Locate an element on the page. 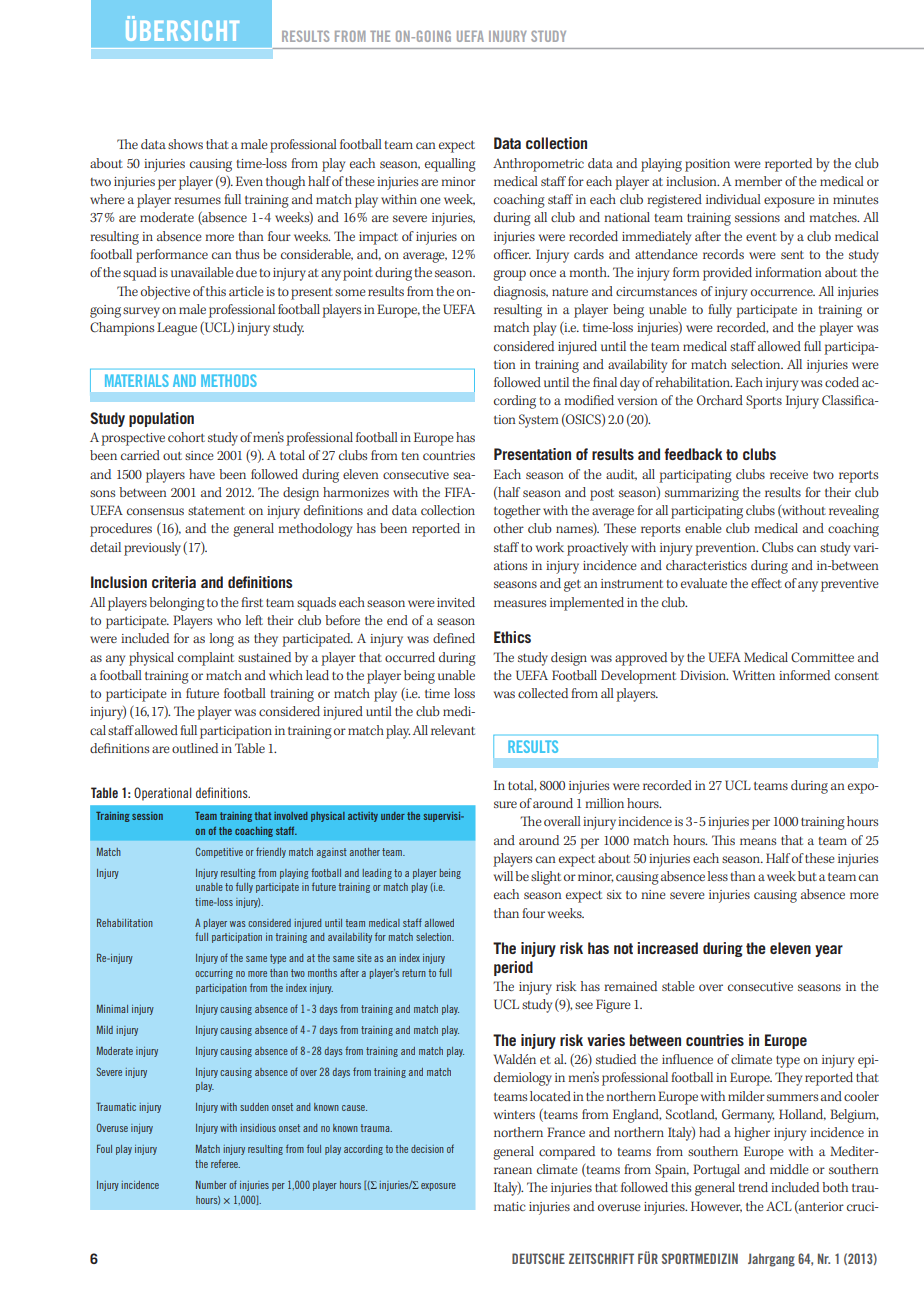 This image has height=1308, width=924. ACL is located at coordinates (779, 1206).
